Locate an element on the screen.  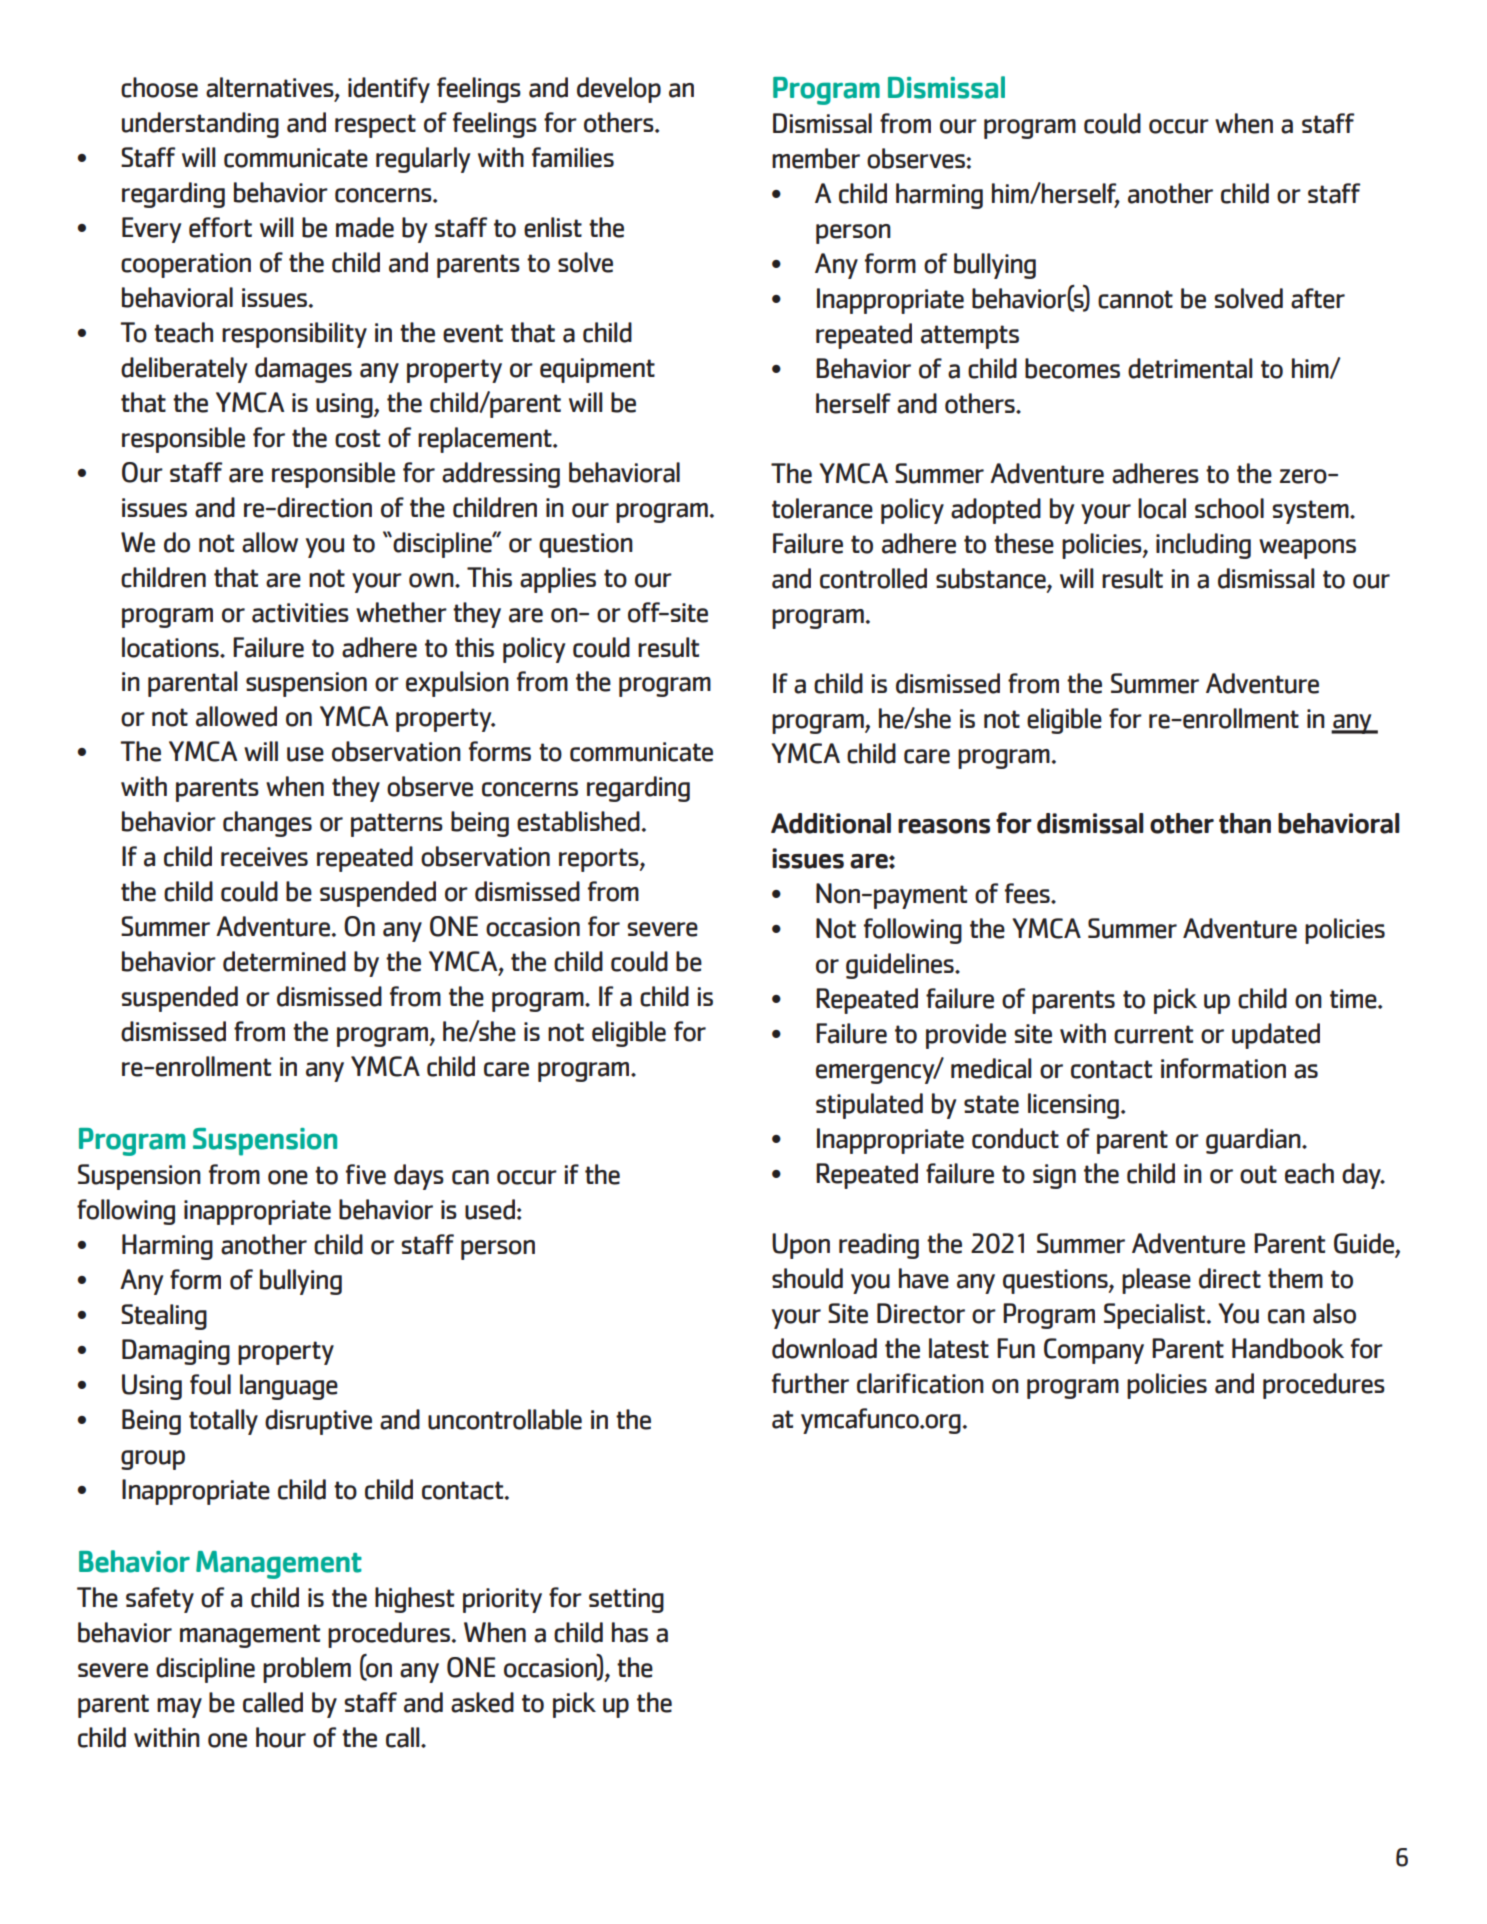
determined is located at coordinates (284, 961).
